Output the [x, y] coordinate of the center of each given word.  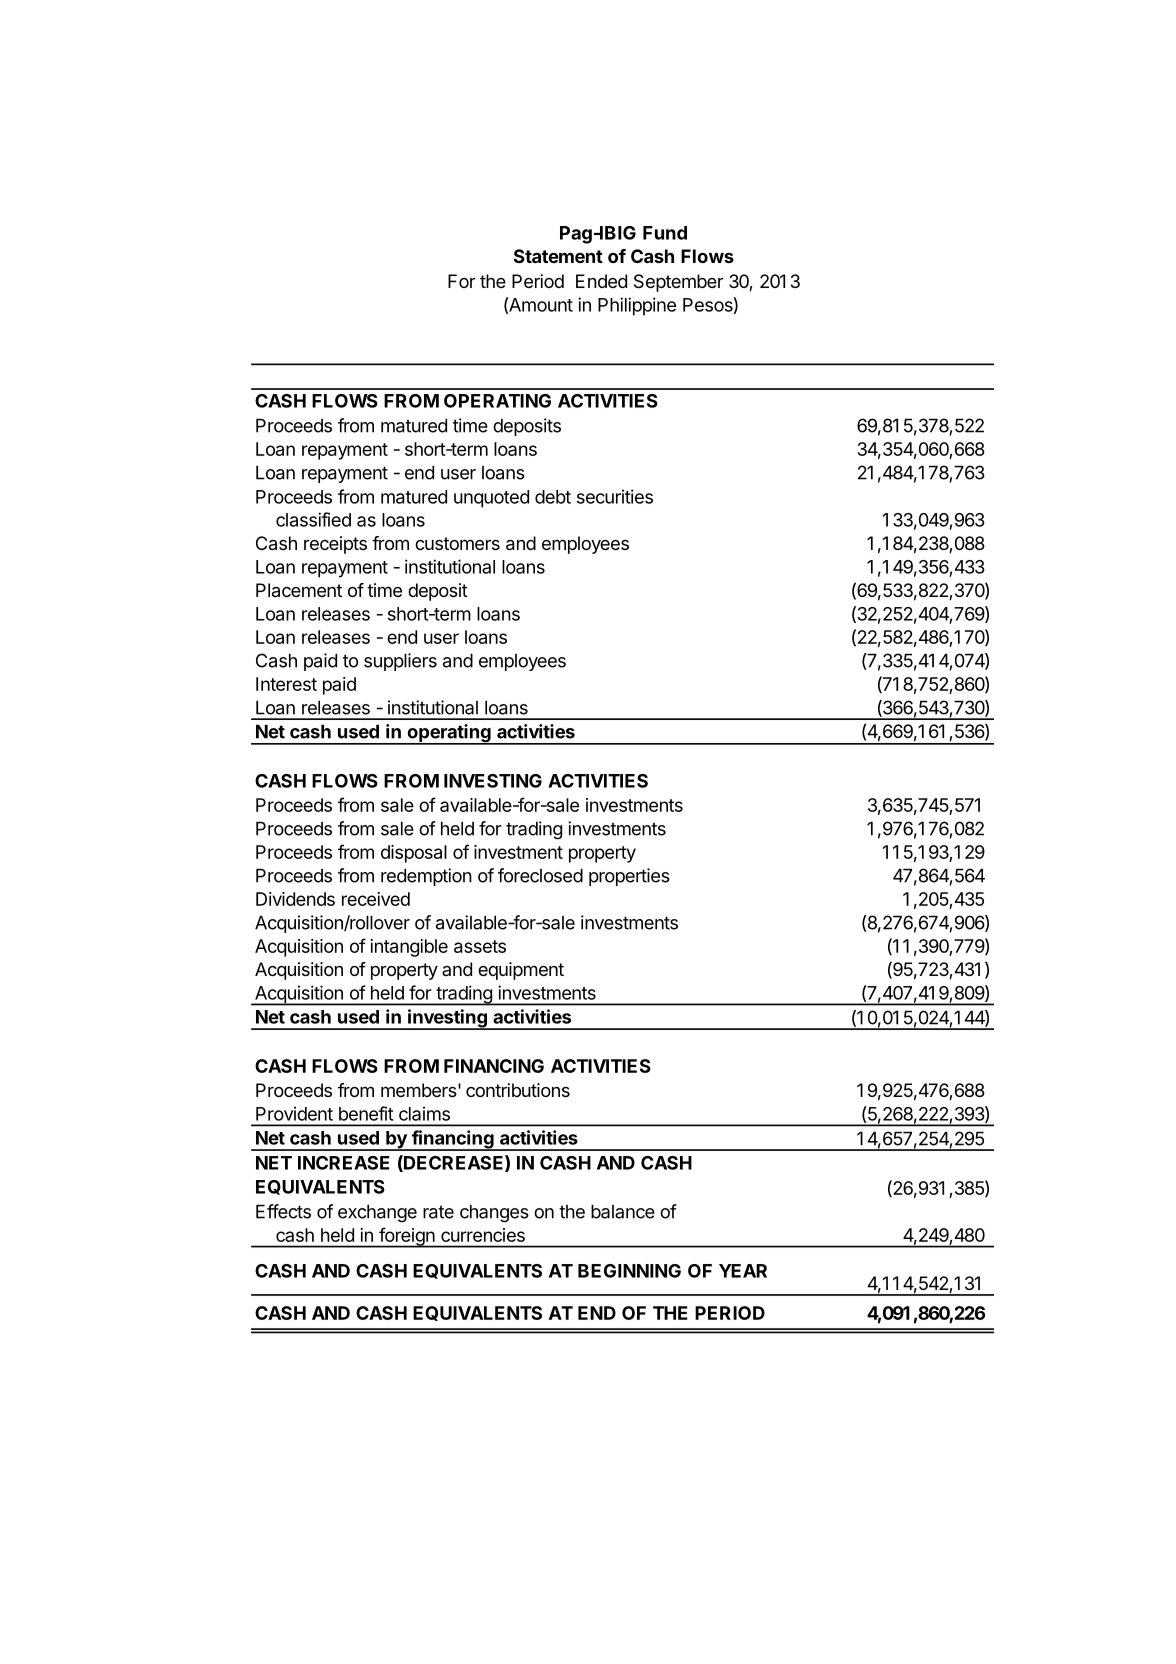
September [679, 283]
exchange [377, 1213]
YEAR [743, 1271]
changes [494, 1213]
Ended [601, 281]
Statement [558, 256]
